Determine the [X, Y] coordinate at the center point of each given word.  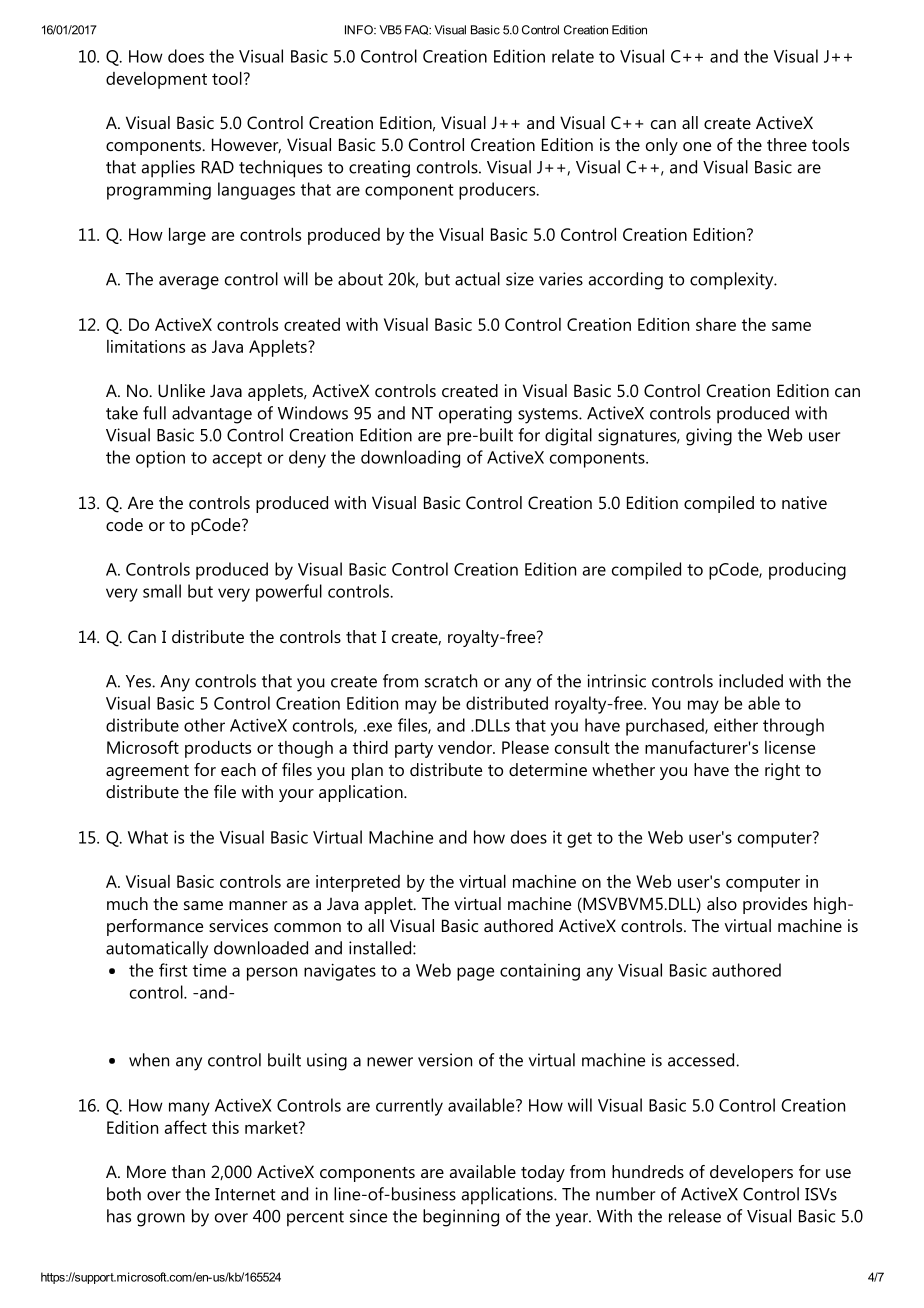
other [204, 725]
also [722, 903]
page [475, 974]
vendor [466, 747]
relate [573, 56]
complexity [733, 281]
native [804, 502]
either [736, 725]
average [189, 283]
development [156, 80]
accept [237, 460]
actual [477, 279]
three [787, 144]
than [188, 1171]
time [209, 970]
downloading [410, 459]
